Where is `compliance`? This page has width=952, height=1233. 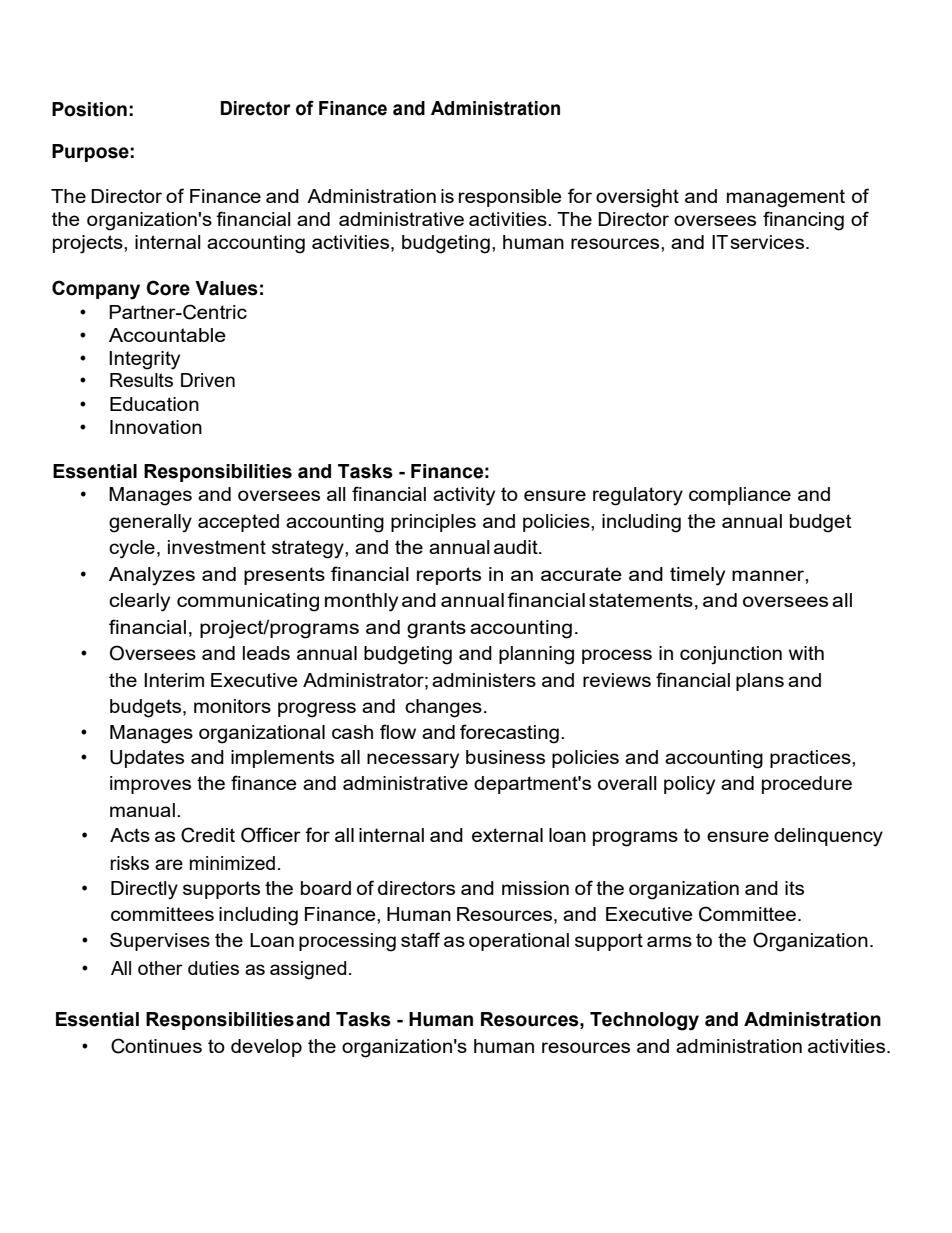 compliance is located at coordinates (740, 496).
